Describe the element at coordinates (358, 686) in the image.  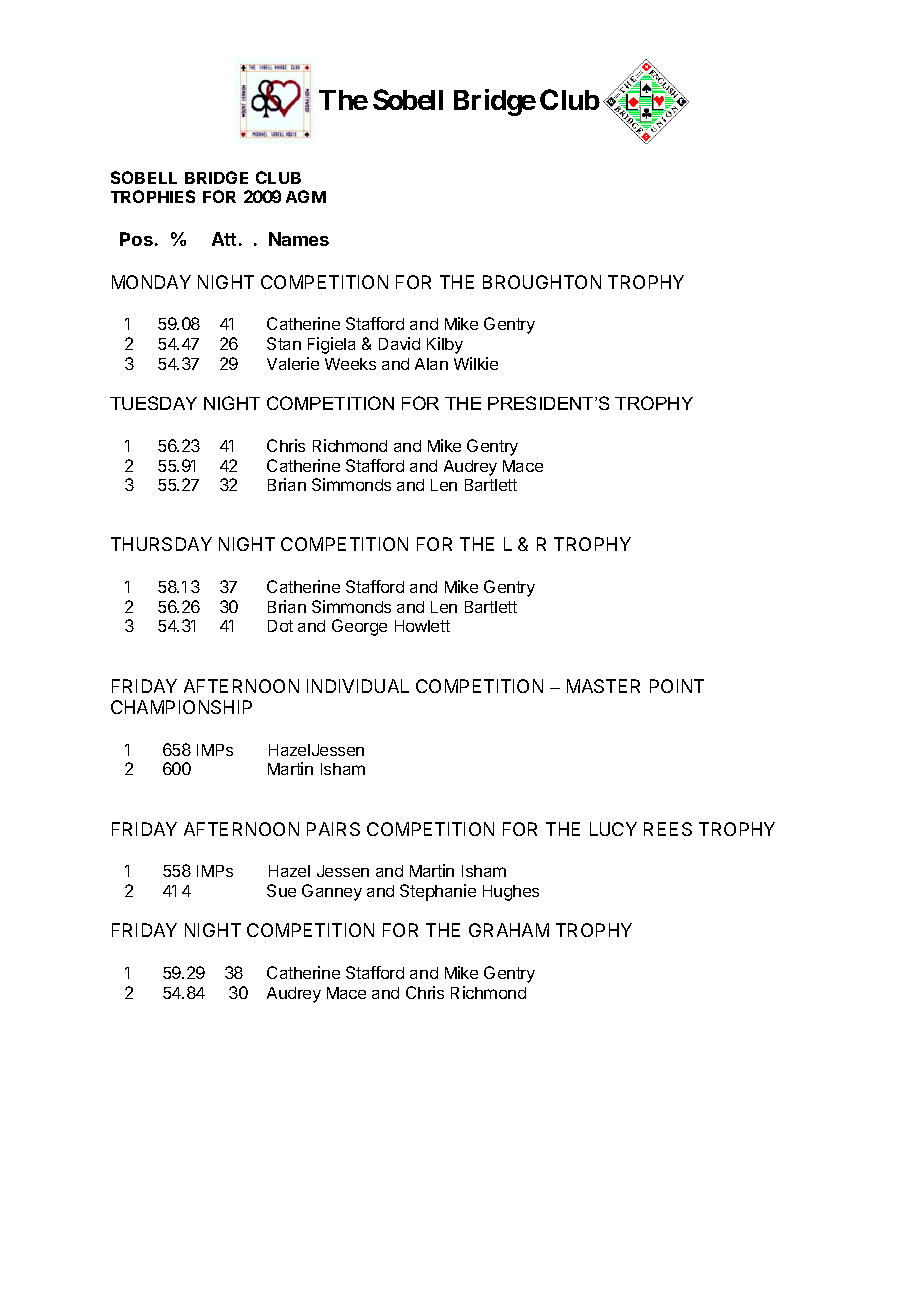
I see `INDIVIDUAL` at that location.
